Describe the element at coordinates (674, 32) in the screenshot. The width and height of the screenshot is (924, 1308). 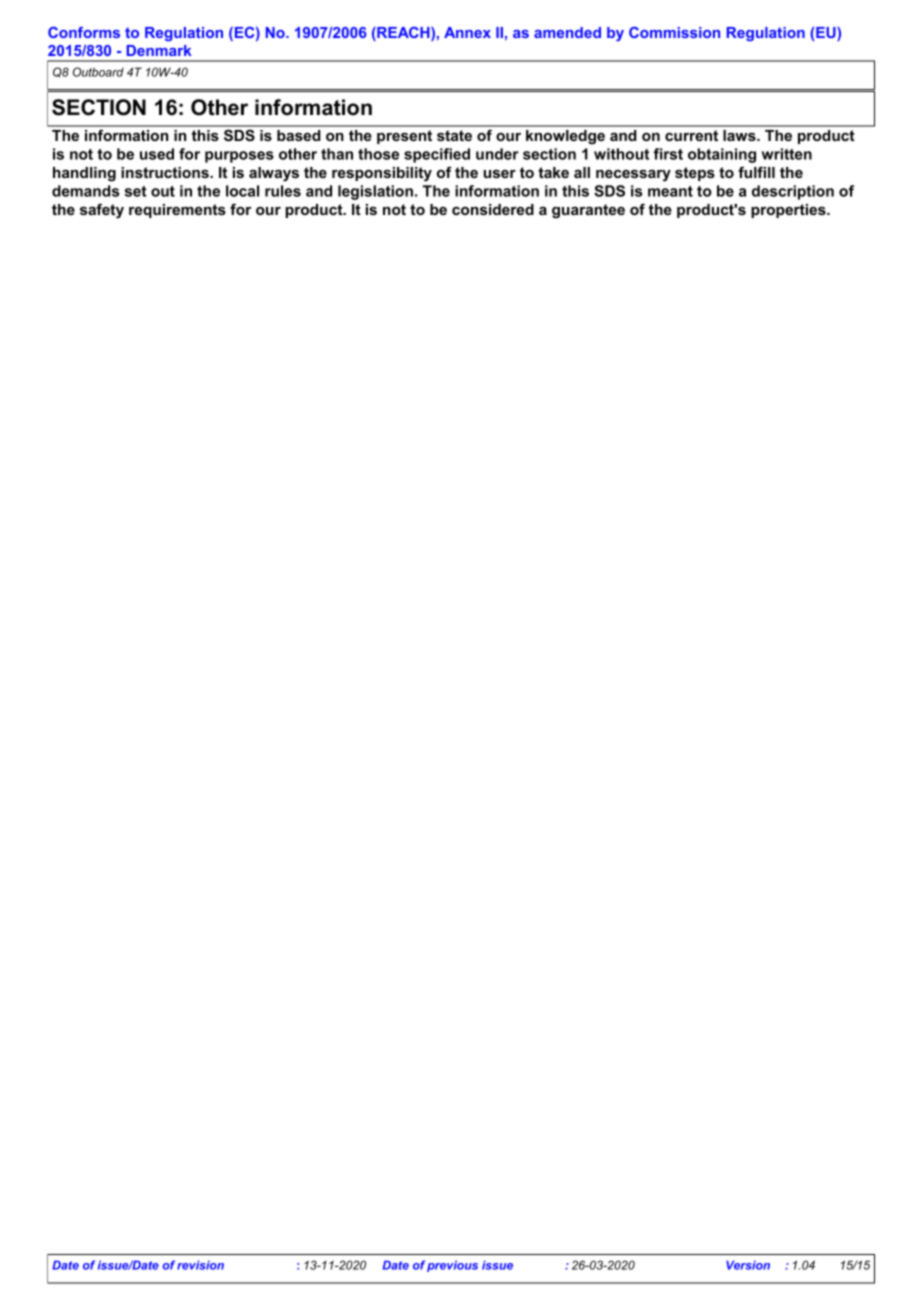
I see `Commission` at that location.
